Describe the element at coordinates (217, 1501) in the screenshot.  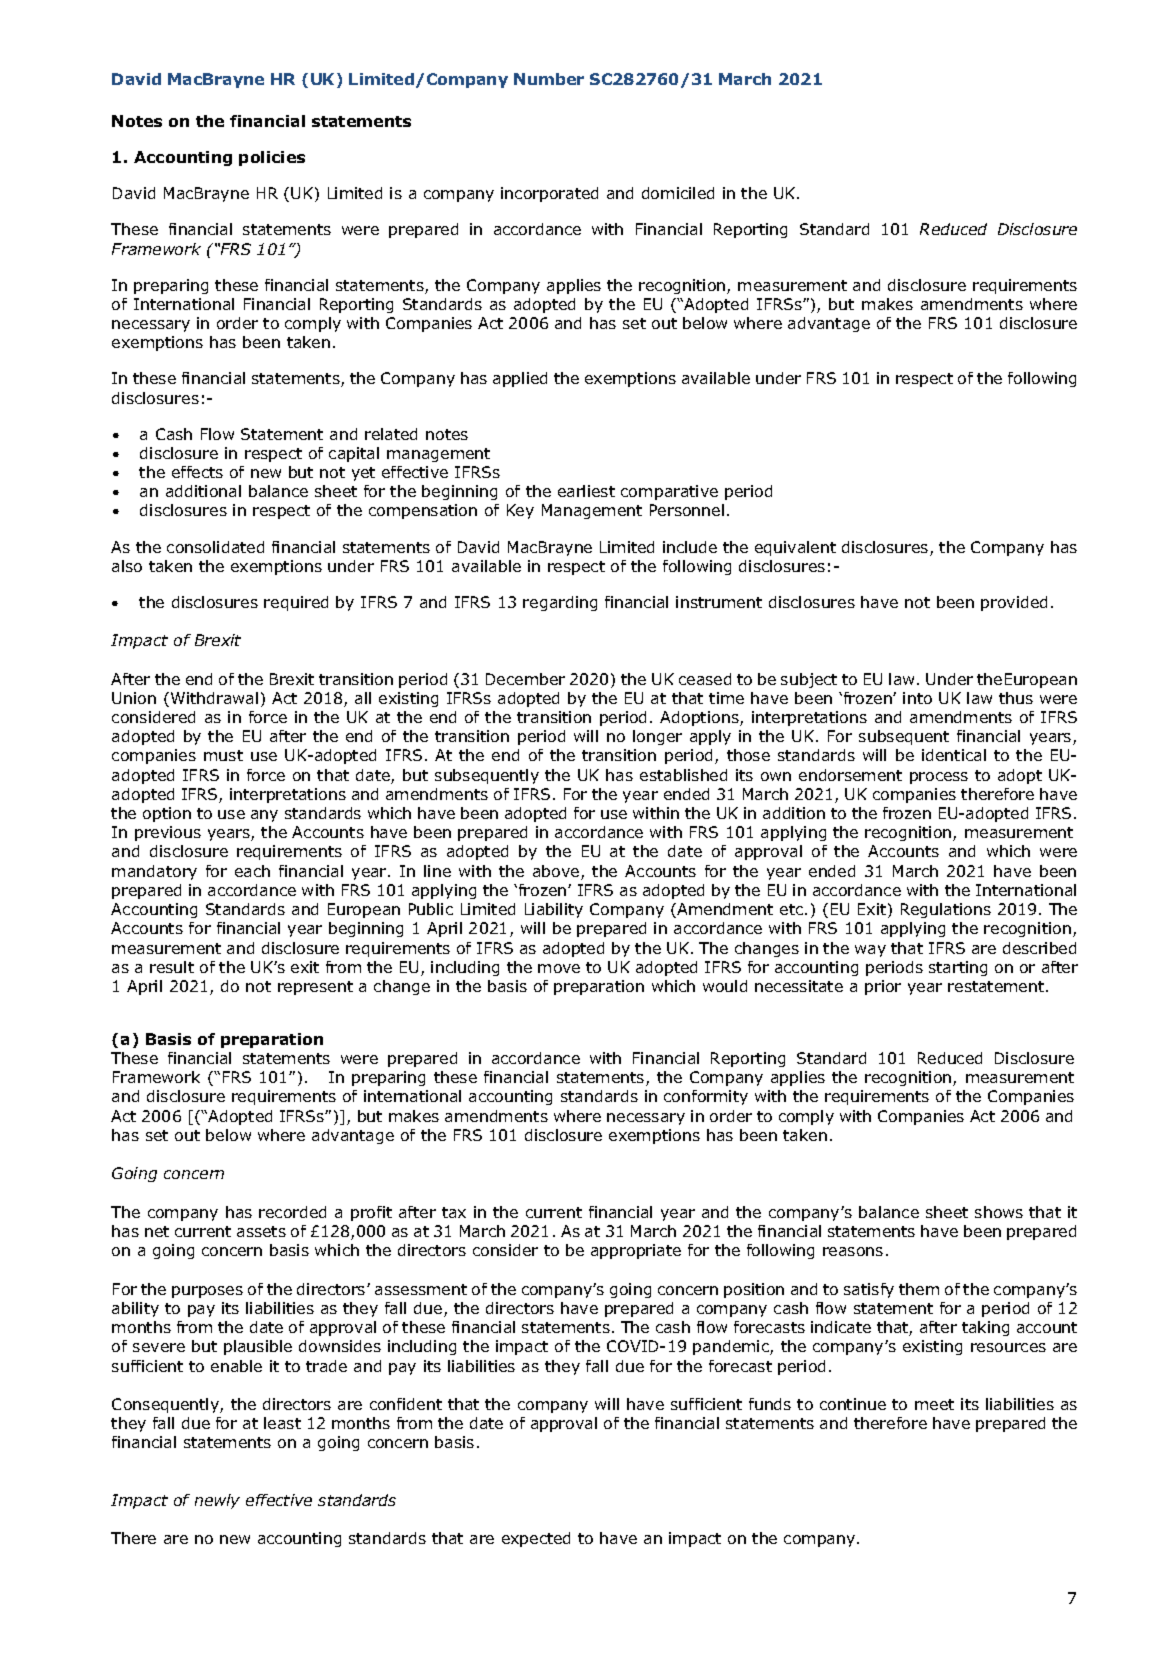
I see `newly` at that location.
